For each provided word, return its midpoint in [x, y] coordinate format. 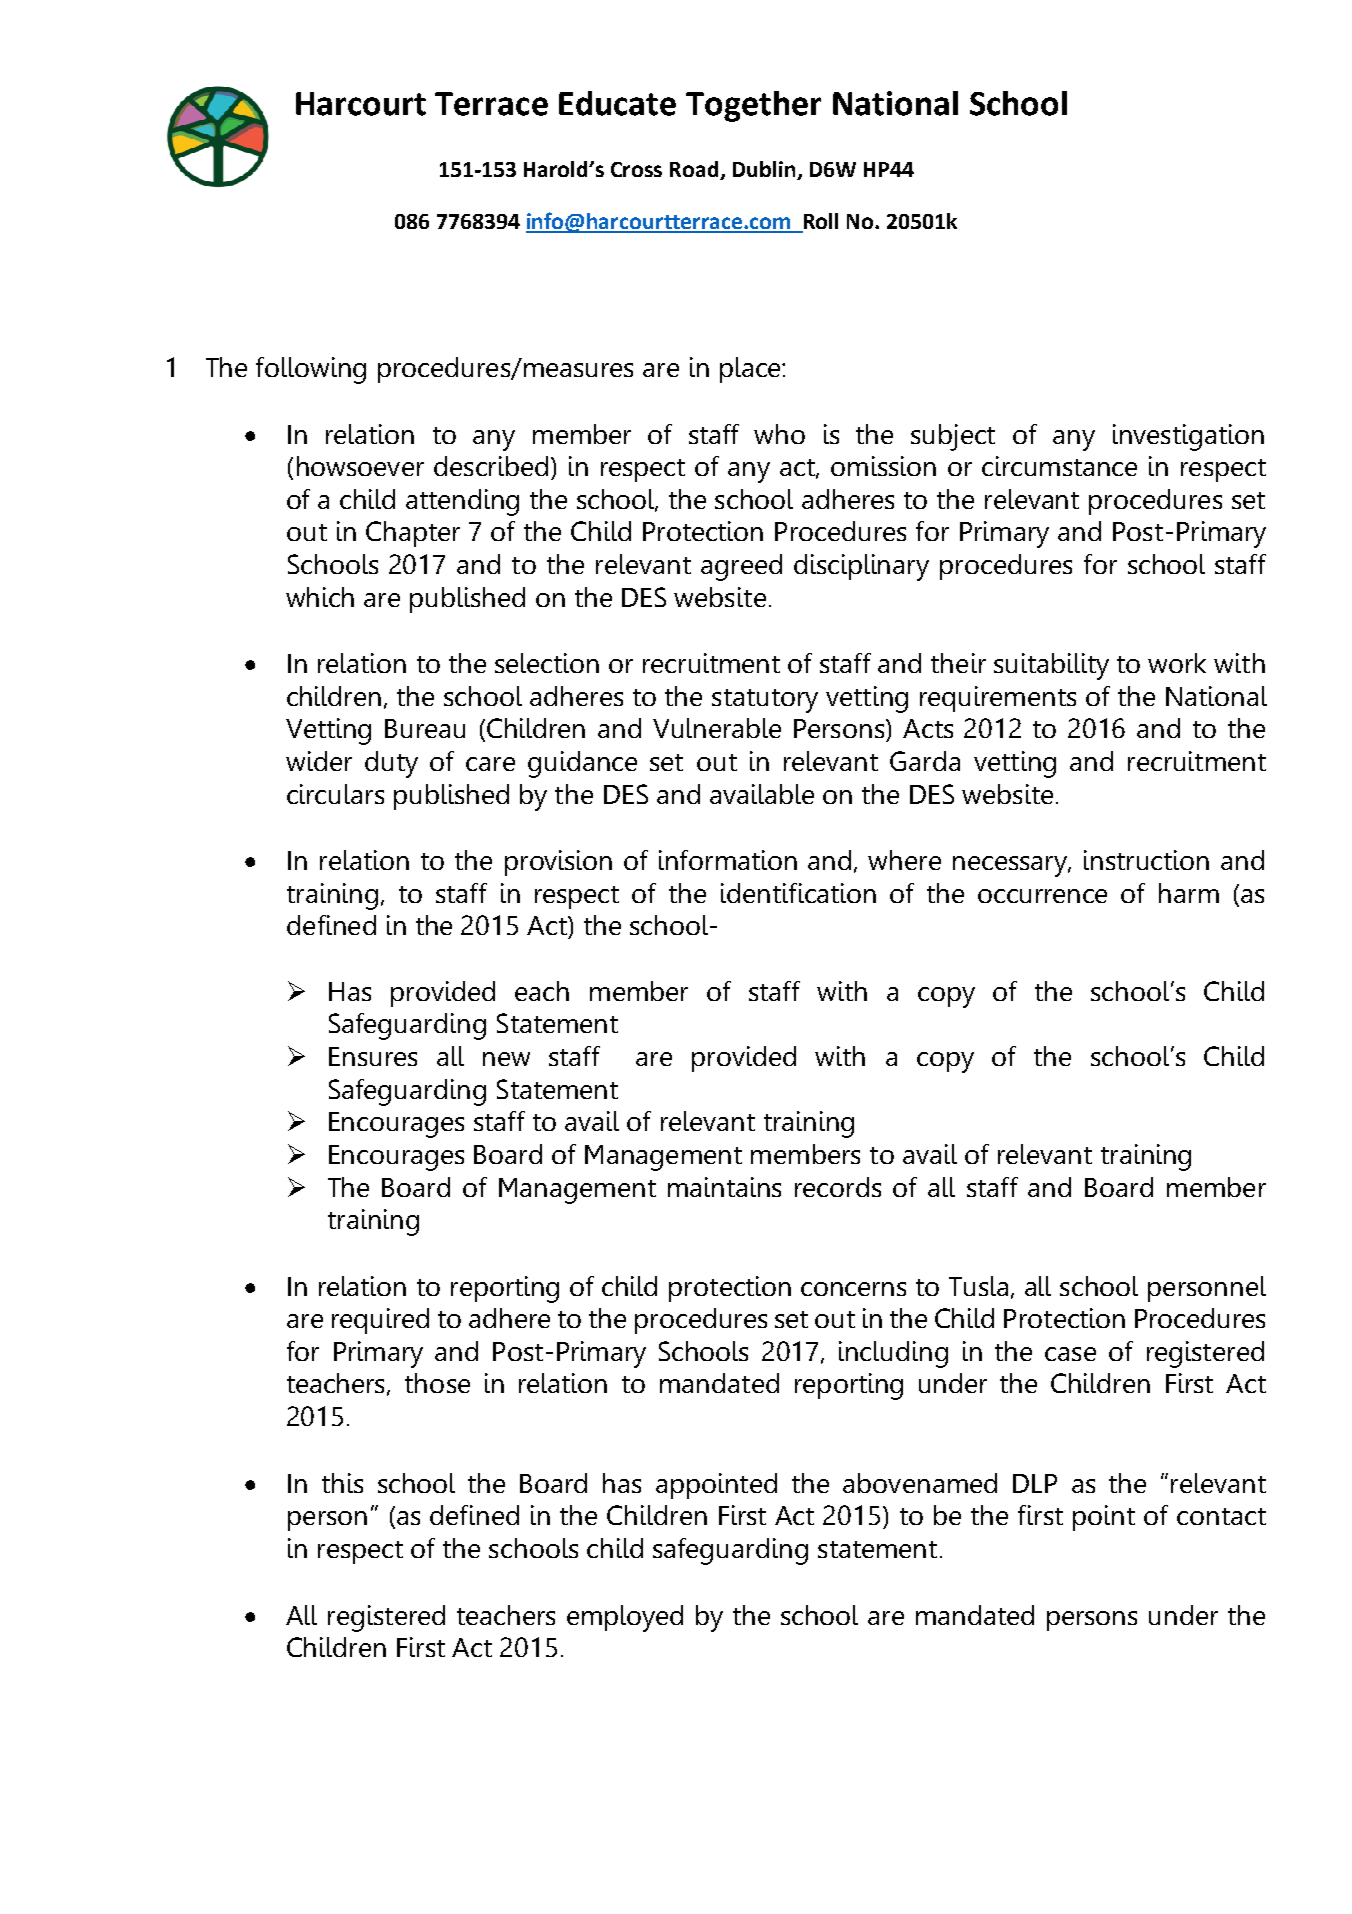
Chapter [413, 534]
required [380, 1321]
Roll [820, 222]
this [342, 1483]
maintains [724, 1187]
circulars [335, 794]
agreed [741, 567]
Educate [617, 103]
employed [625, 1618]
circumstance [1059, 466]
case [1070, 1354]
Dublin [765, 170]
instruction [1146, 860]
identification [798, 893]
